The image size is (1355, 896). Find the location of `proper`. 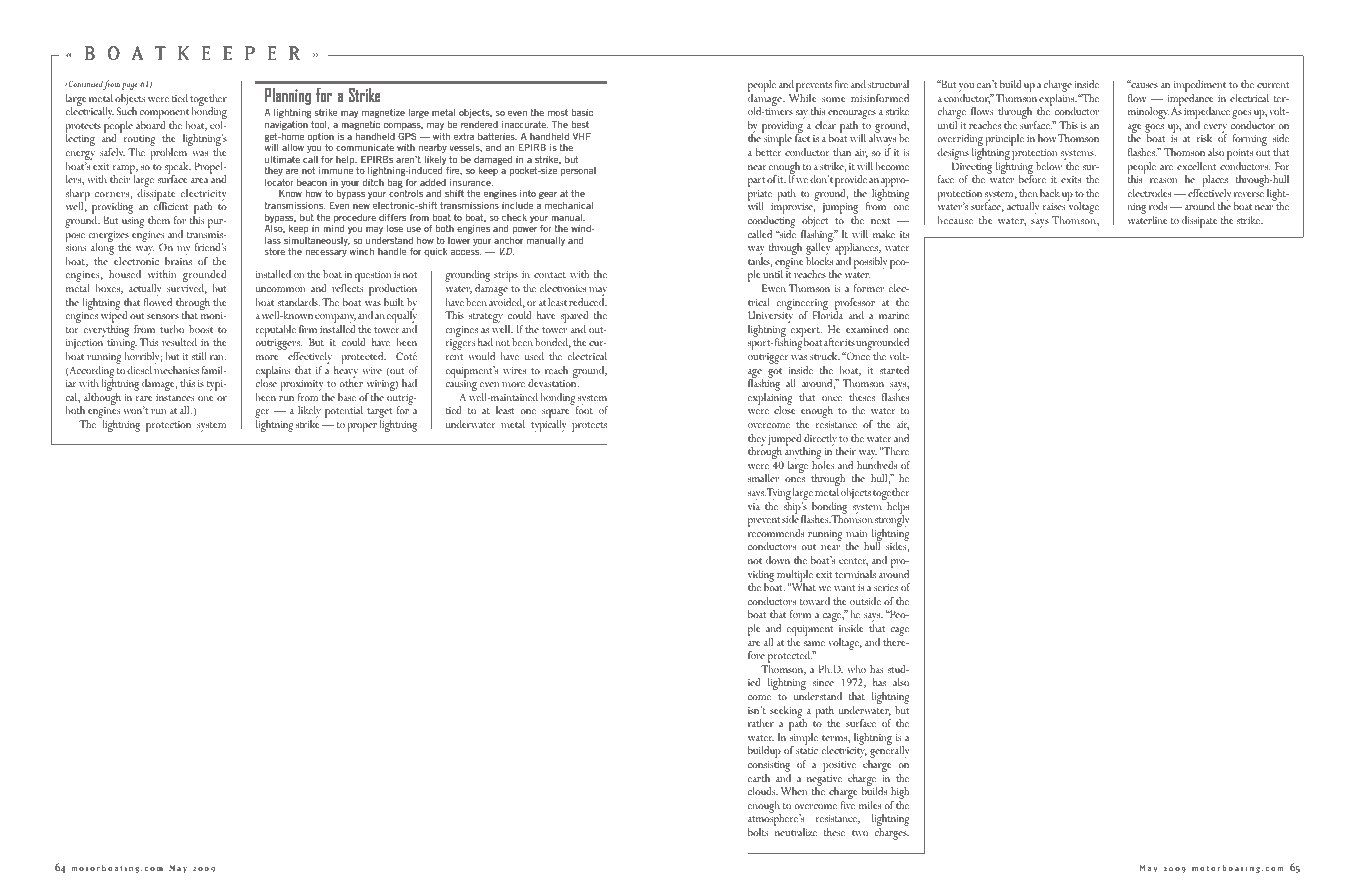

proper is located at coordinates (362, 427).
